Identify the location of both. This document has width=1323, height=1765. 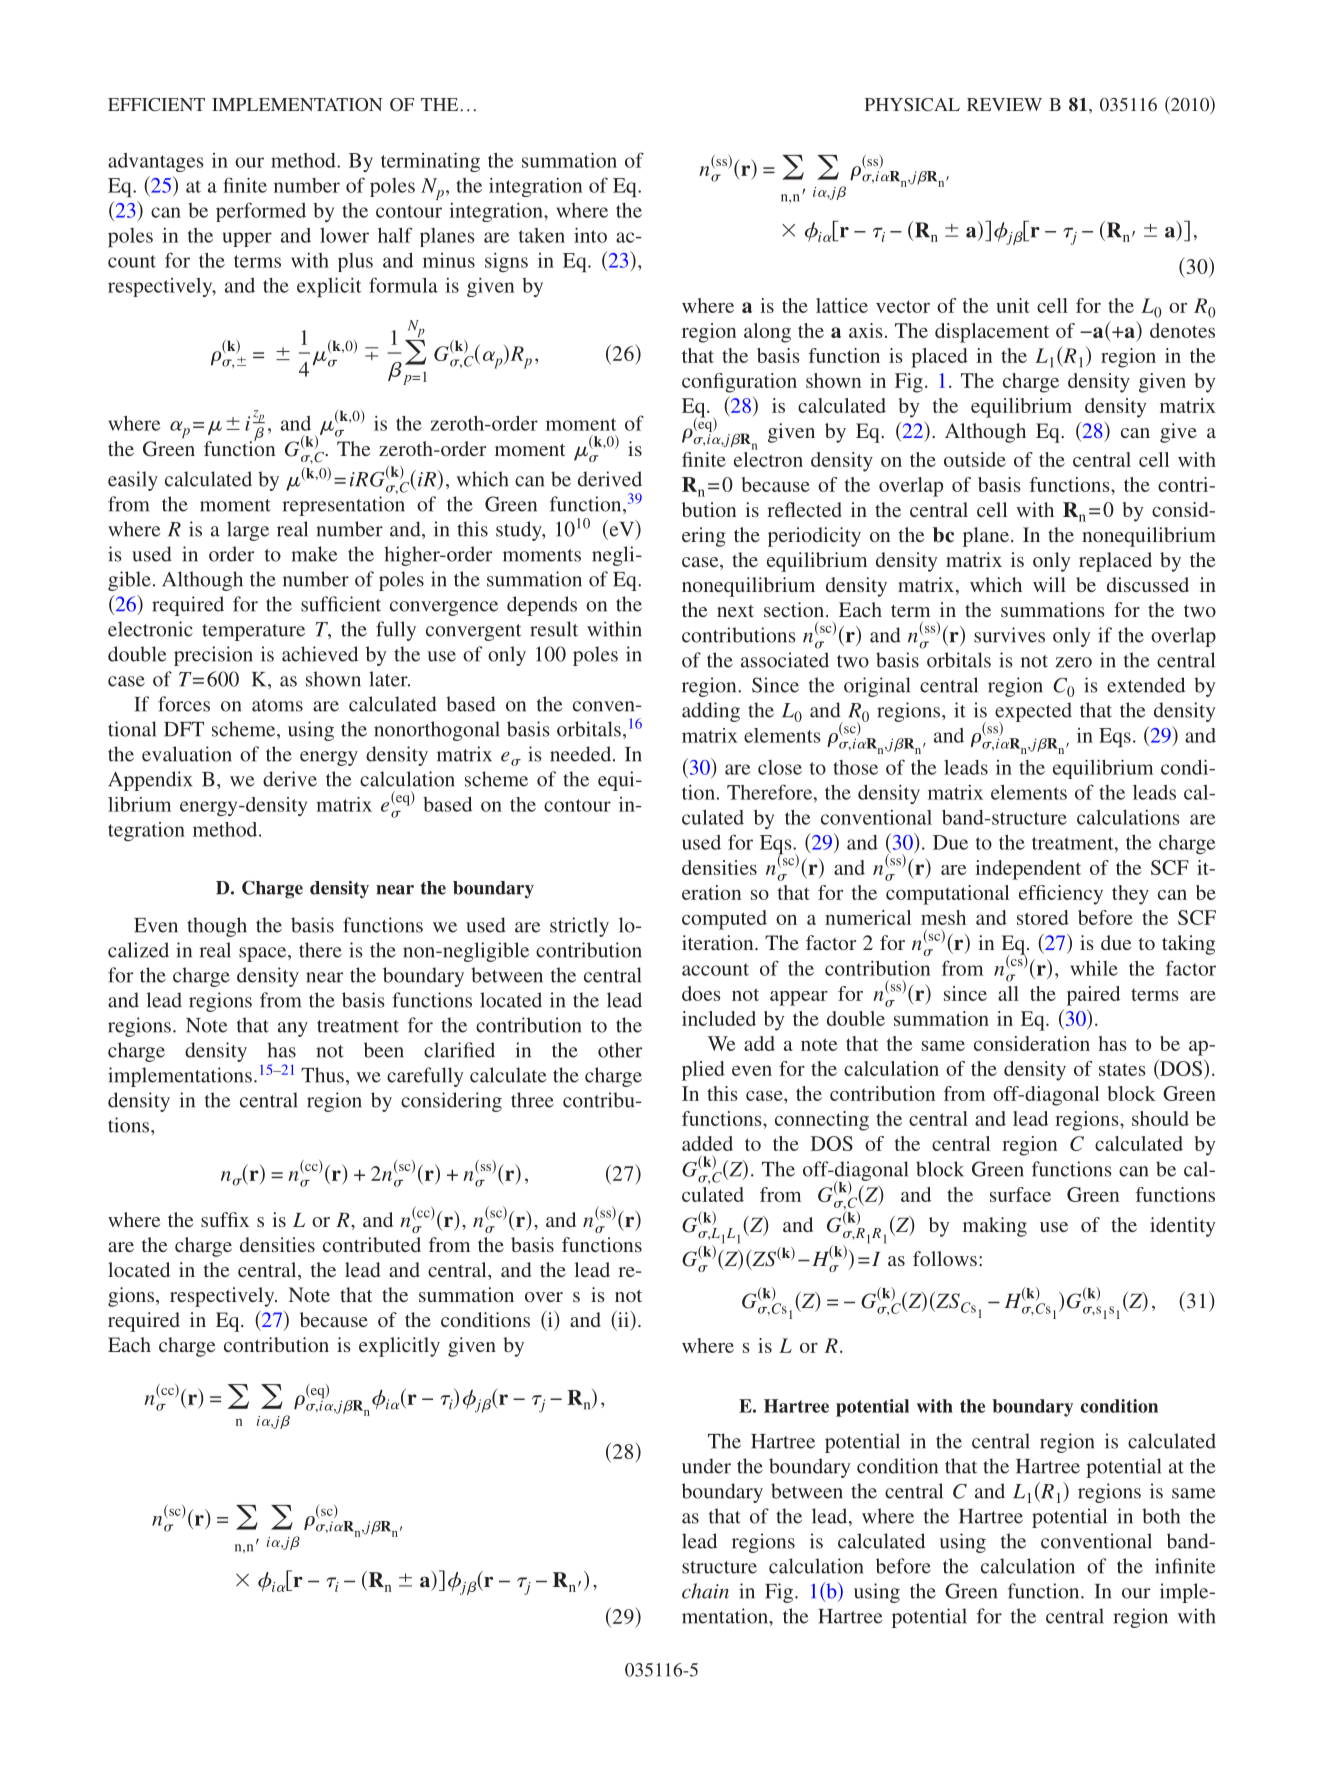
(1161, 1516).
